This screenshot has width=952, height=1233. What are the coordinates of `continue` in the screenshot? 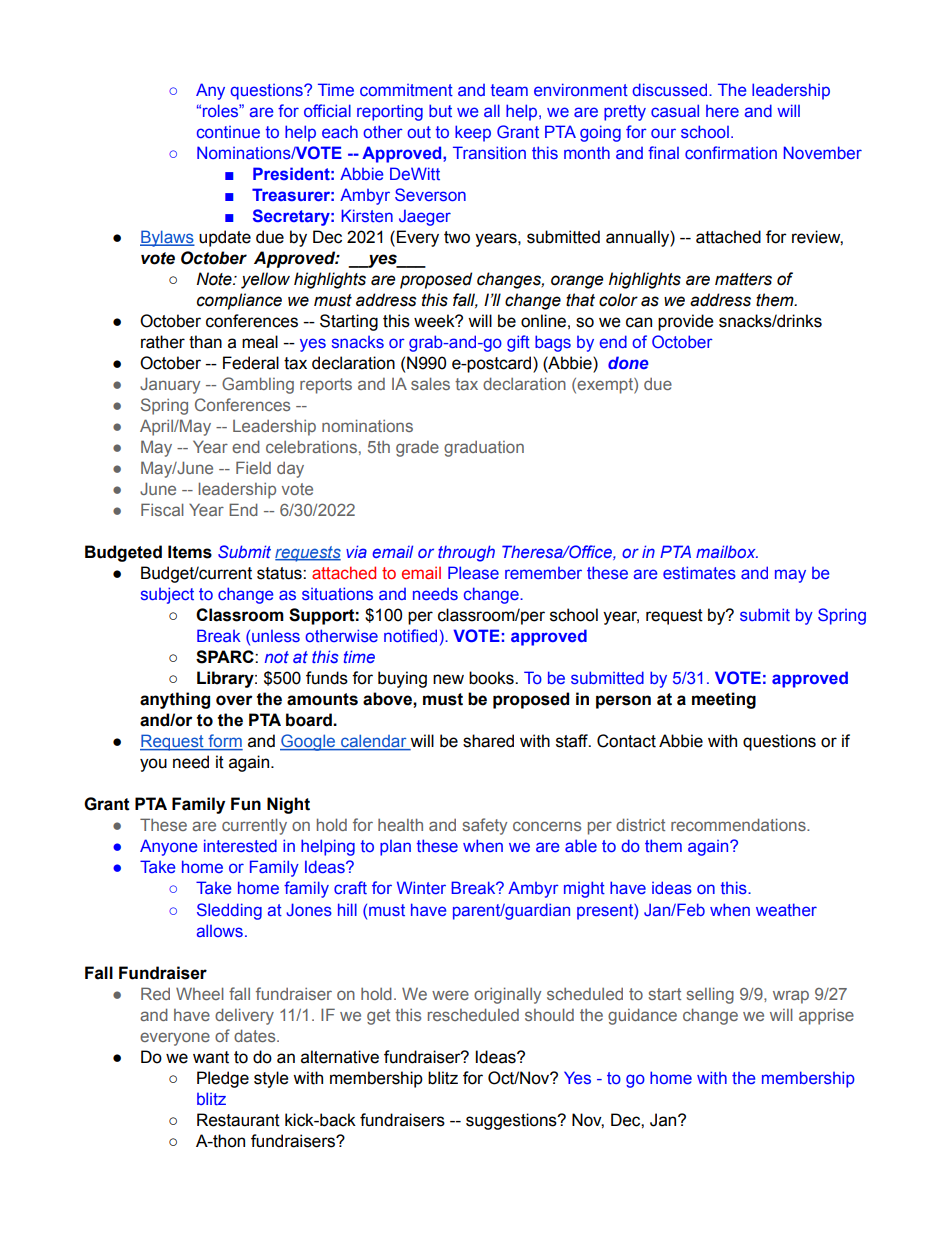 It's located at (228, 132).
